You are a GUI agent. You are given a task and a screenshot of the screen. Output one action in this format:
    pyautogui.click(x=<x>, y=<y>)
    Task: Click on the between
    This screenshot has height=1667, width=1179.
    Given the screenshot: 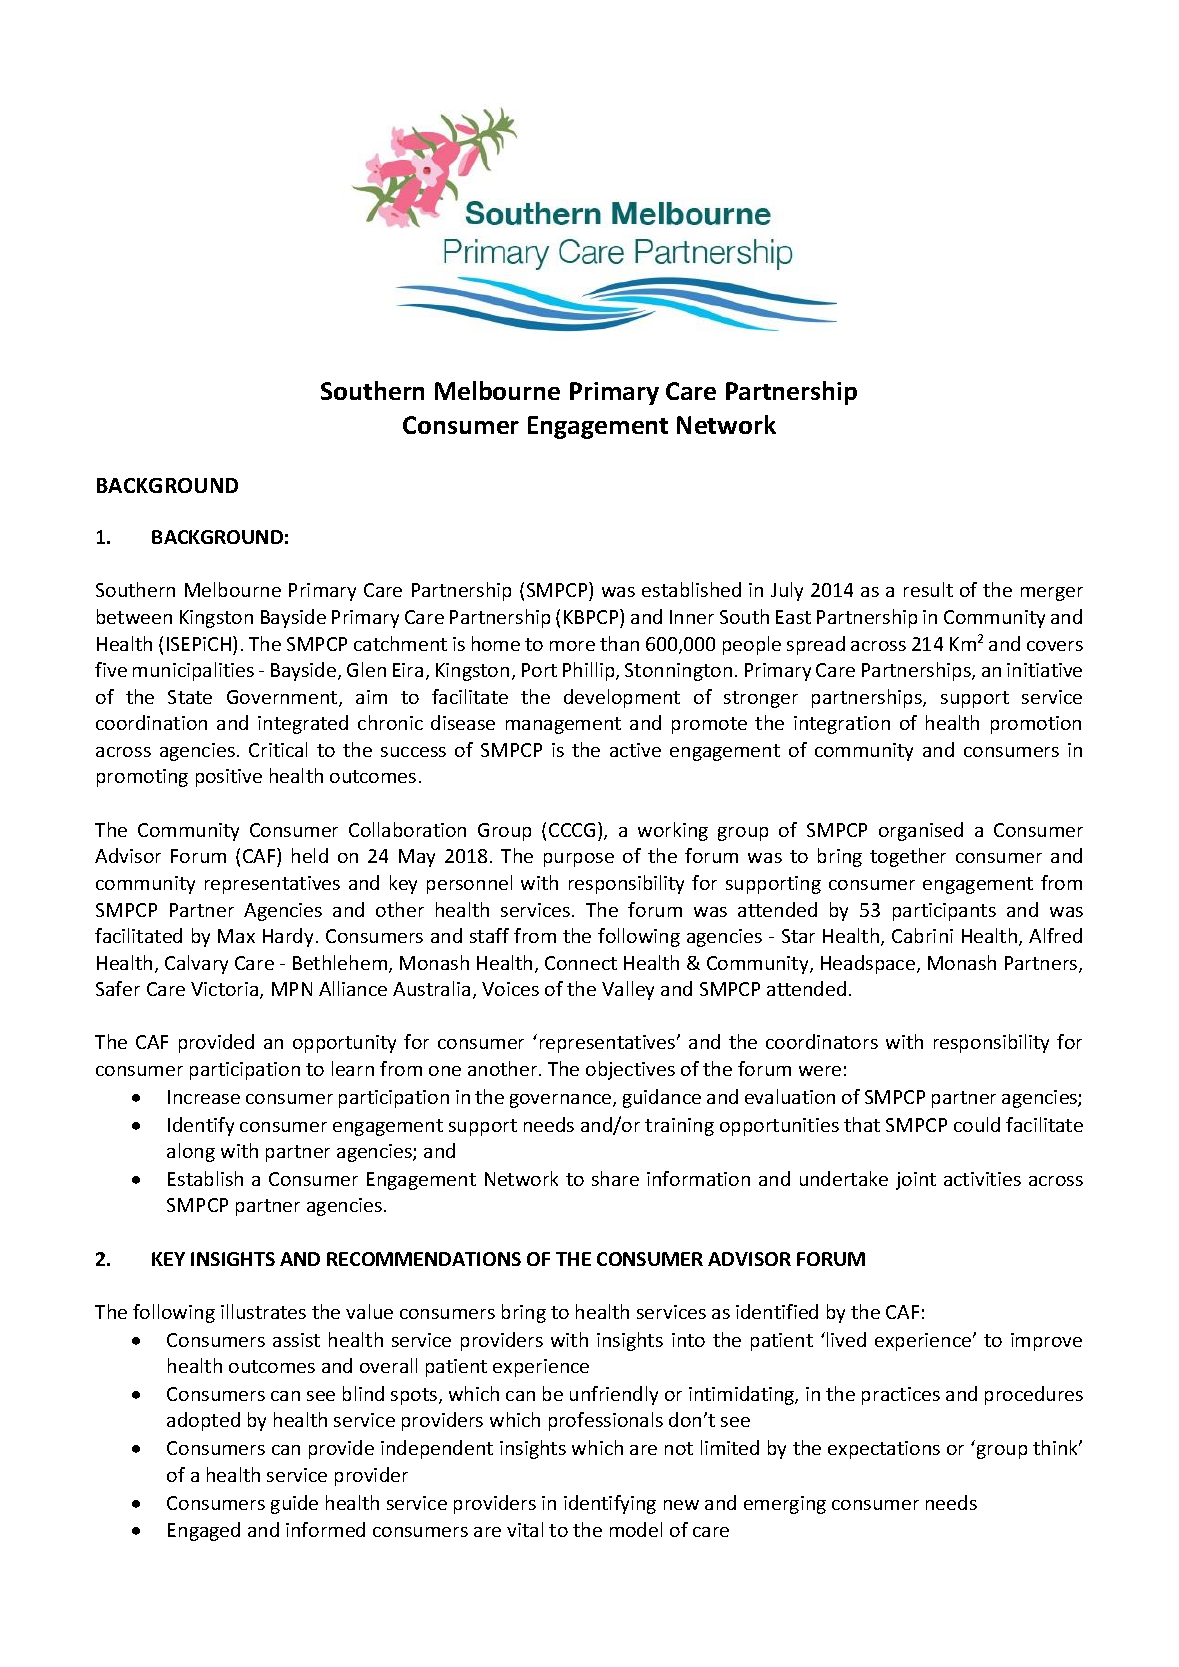 What is the action you would take?
    pyautogui.click(x=134, y=616)
